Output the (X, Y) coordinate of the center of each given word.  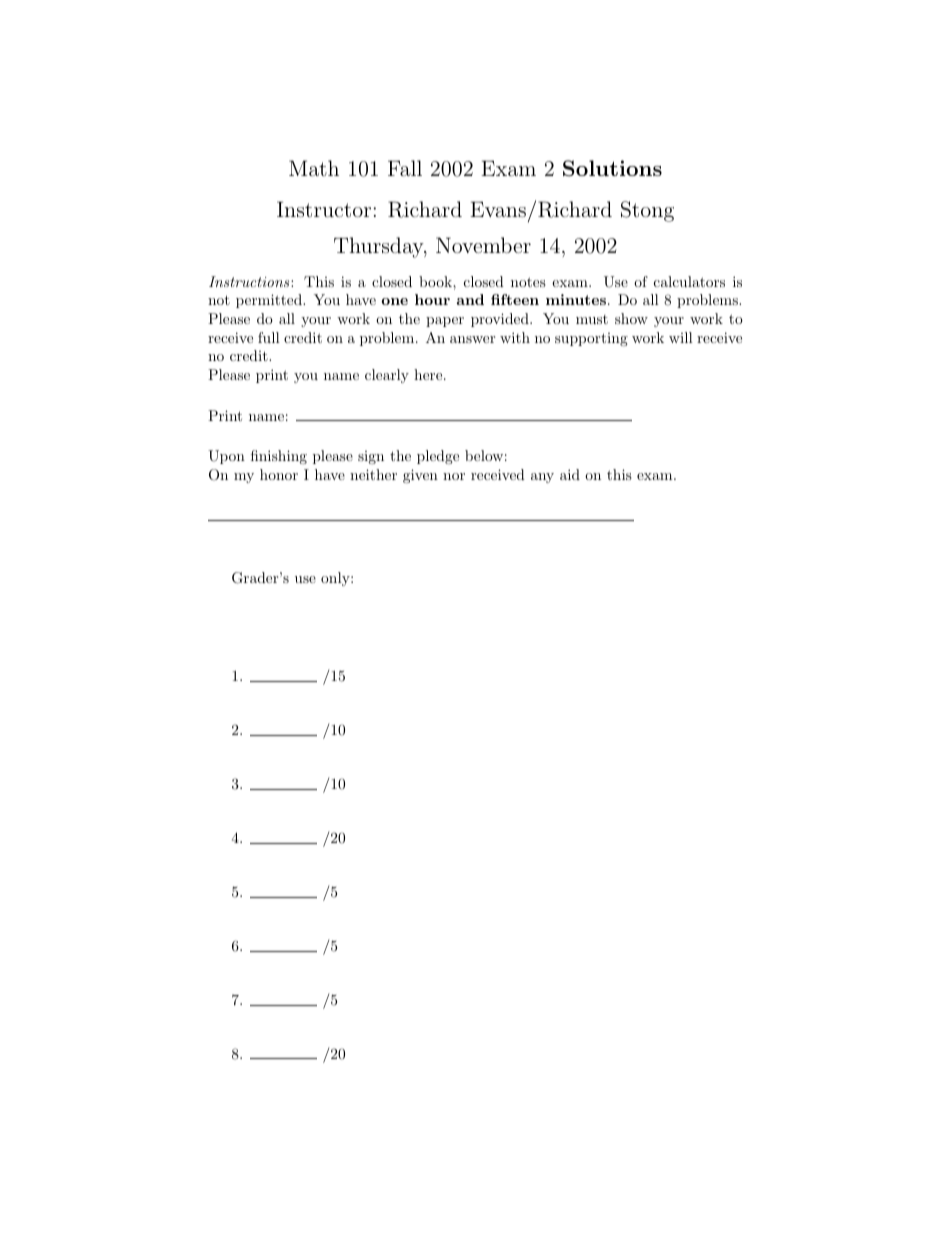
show (631, 318)
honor (279, 474)
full (269, 337)
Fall (405, 168)
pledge (438, 457)
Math (314, 168)
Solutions (612, 168)
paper (445, 322)
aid (570, 474)
